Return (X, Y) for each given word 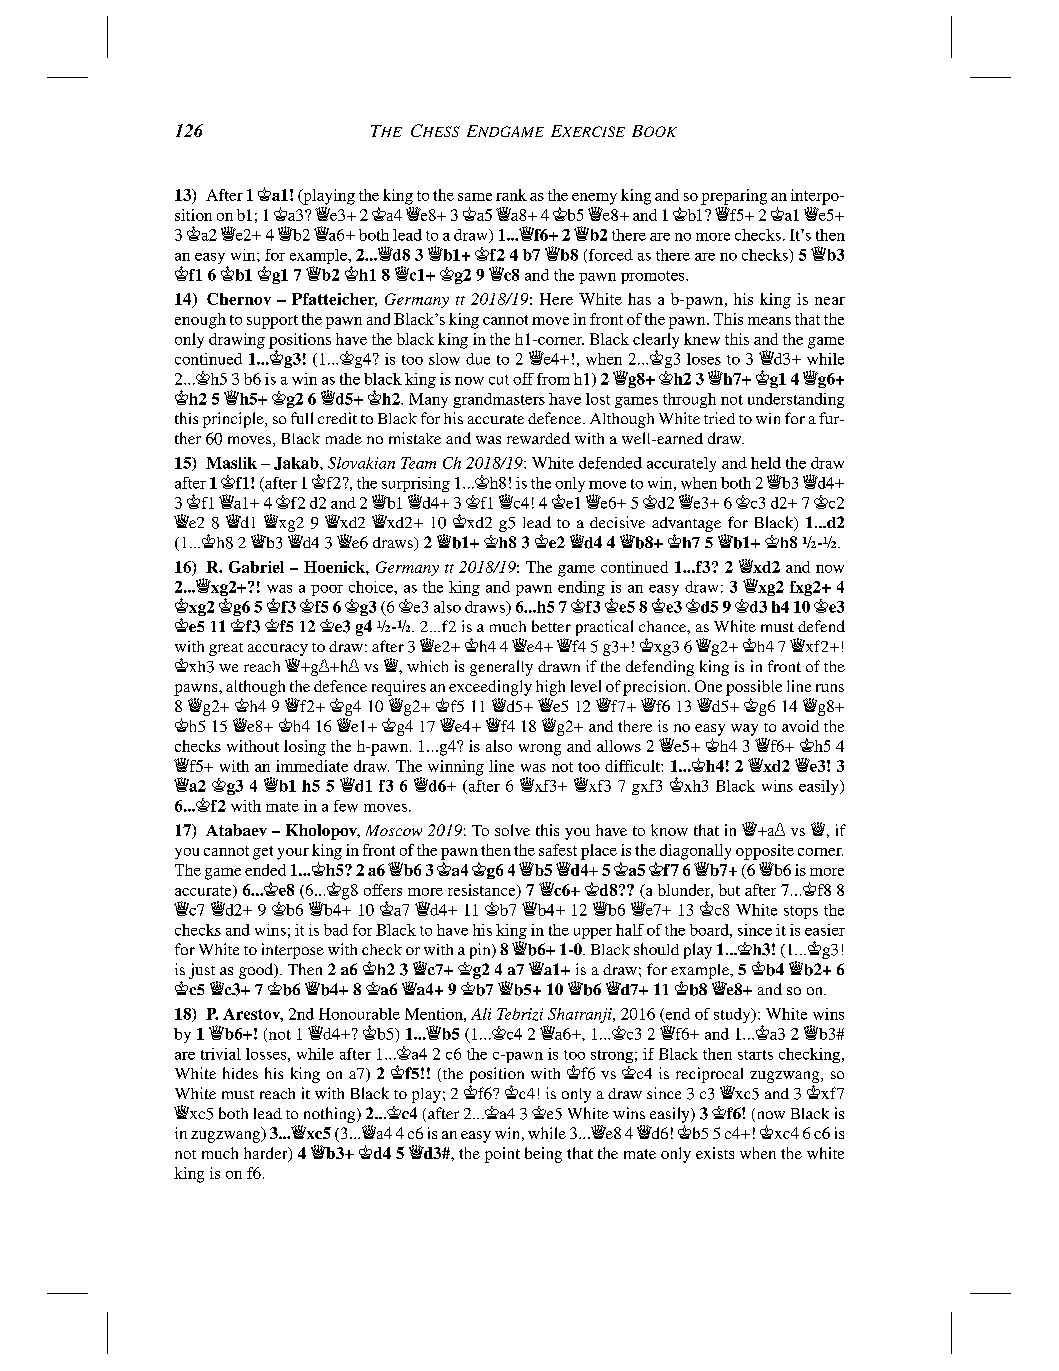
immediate (312, 766)
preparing (734, 197)
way (744, 730)
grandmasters (499, 400)
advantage (686, 526)
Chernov (239, 299)
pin (481, 951)
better (551, 626)
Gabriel (256, 567)
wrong (540, 750)
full (302, 418)
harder (267, 1154)
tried (719, 418)
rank (511, 195)
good (257, 971)
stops (801, 912)
